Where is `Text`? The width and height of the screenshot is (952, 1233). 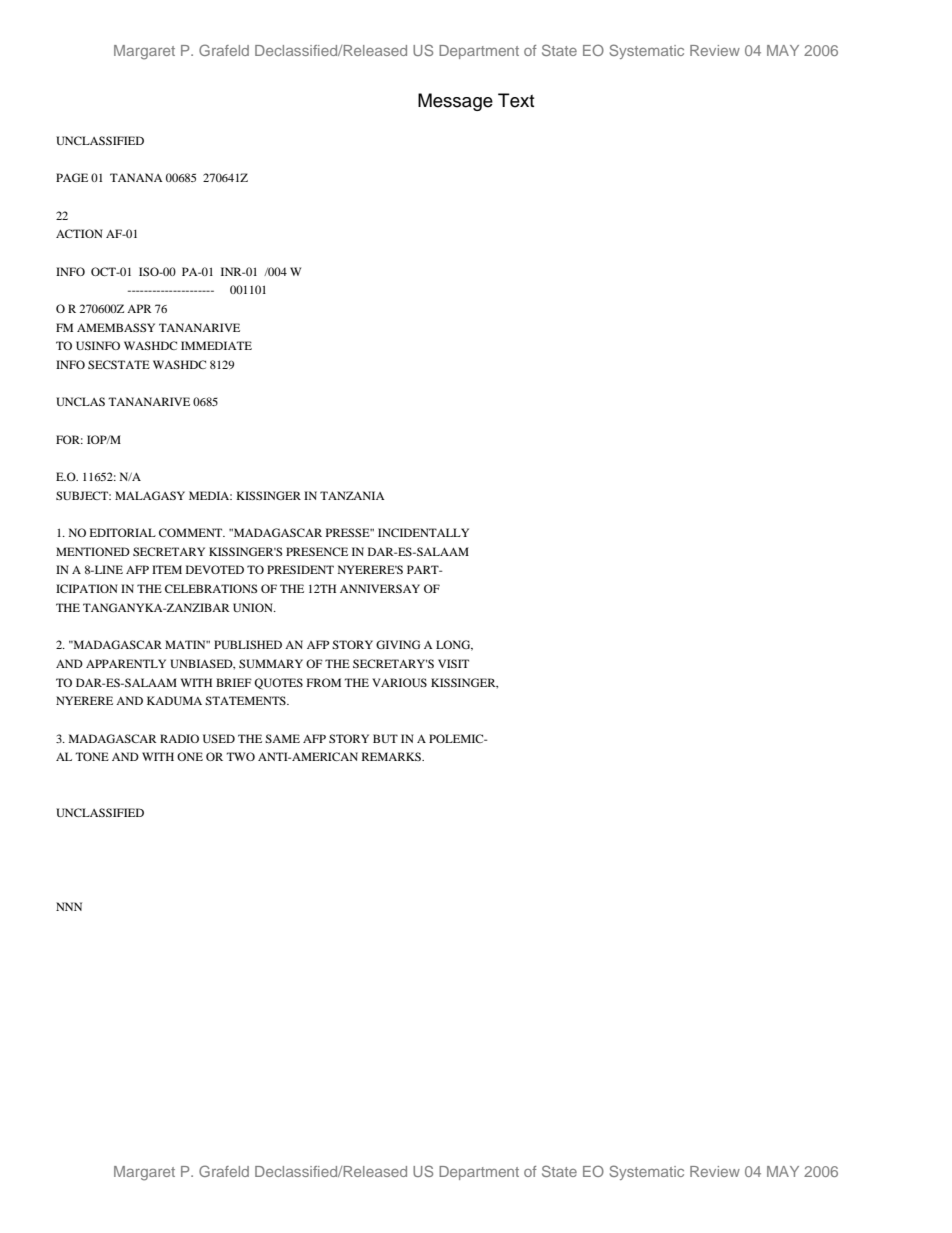
Text is located at coordinates (516, 100).
